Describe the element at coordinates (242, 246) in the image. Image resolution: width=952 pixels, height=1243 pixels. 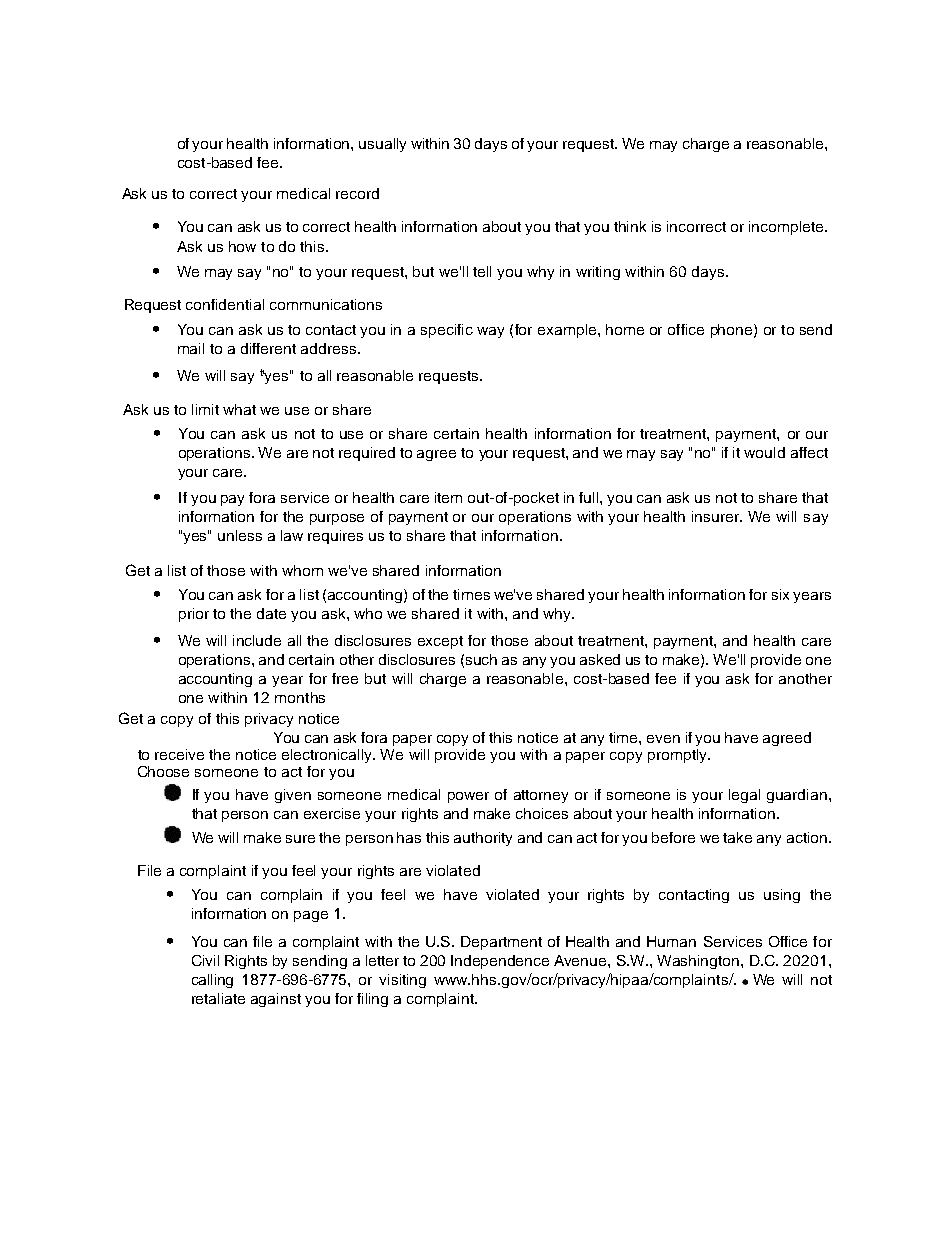
I see `how` at that location.
